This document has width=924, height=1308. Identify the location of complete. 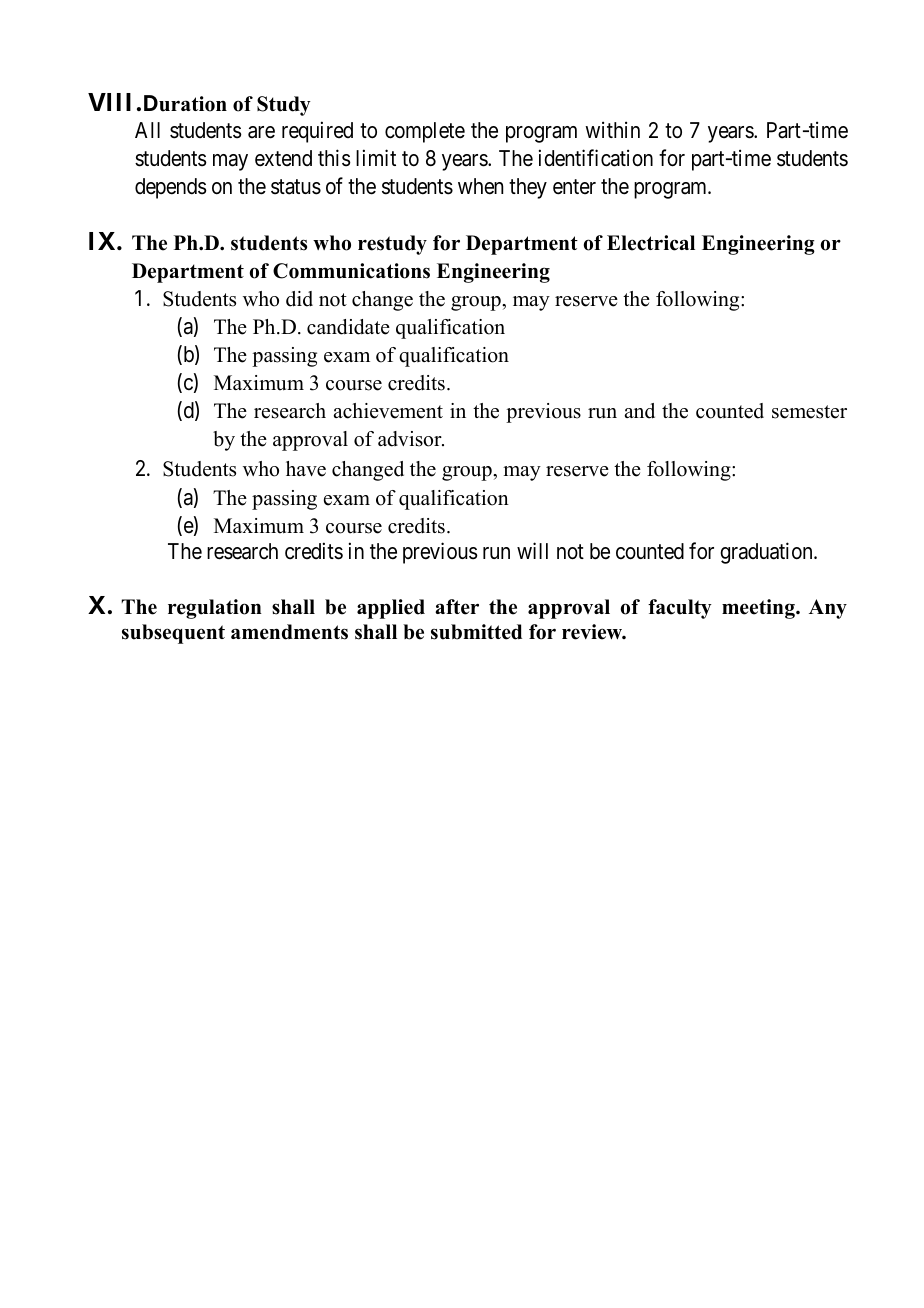
(425, 132).
